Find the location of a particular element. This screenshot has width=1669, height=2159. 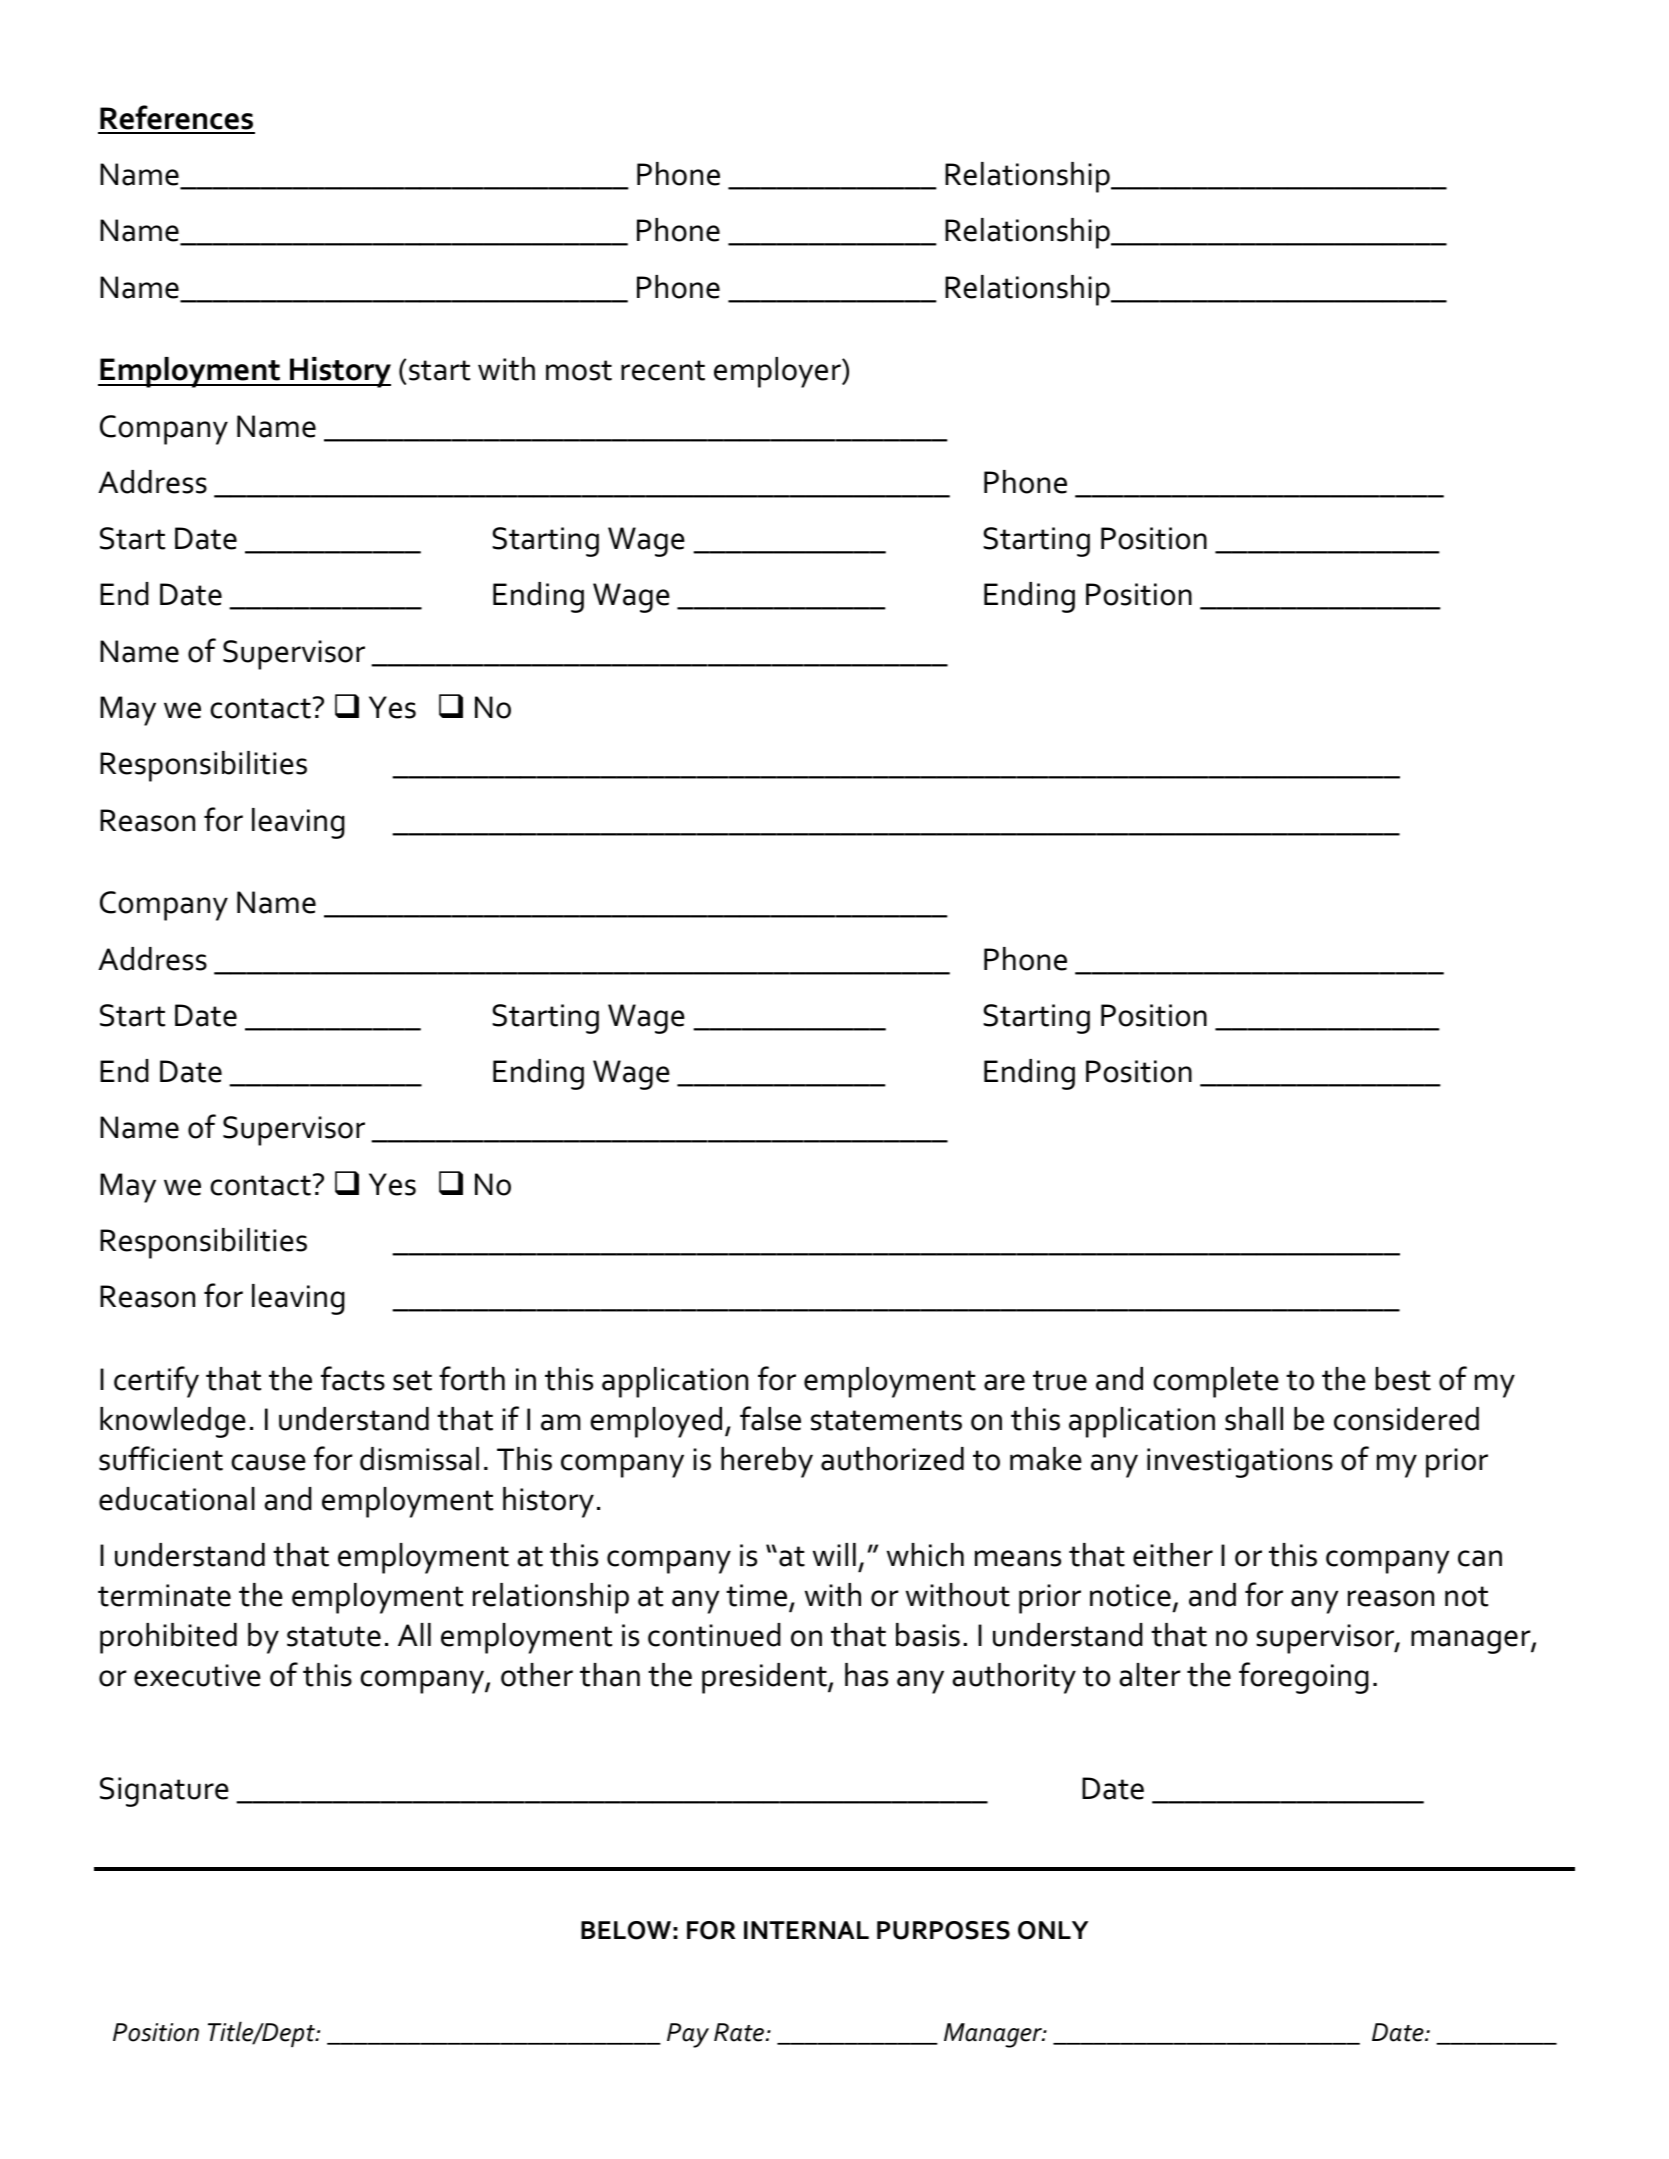

INTERNAL is located at coordinates (806, 1930).
